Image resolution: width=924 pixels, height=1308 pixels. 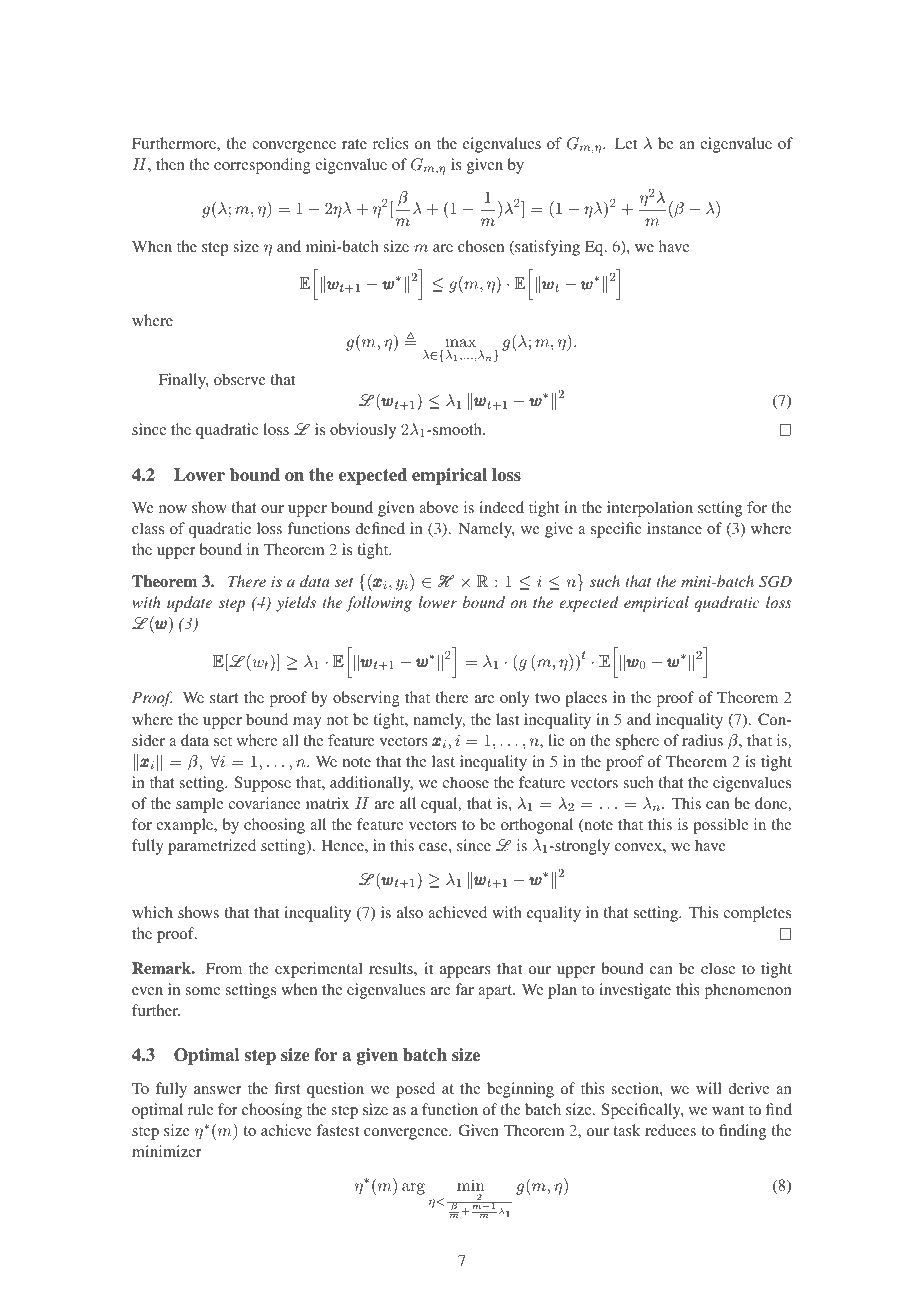 I want to click on parametrized, so click(x=212, y=847).
